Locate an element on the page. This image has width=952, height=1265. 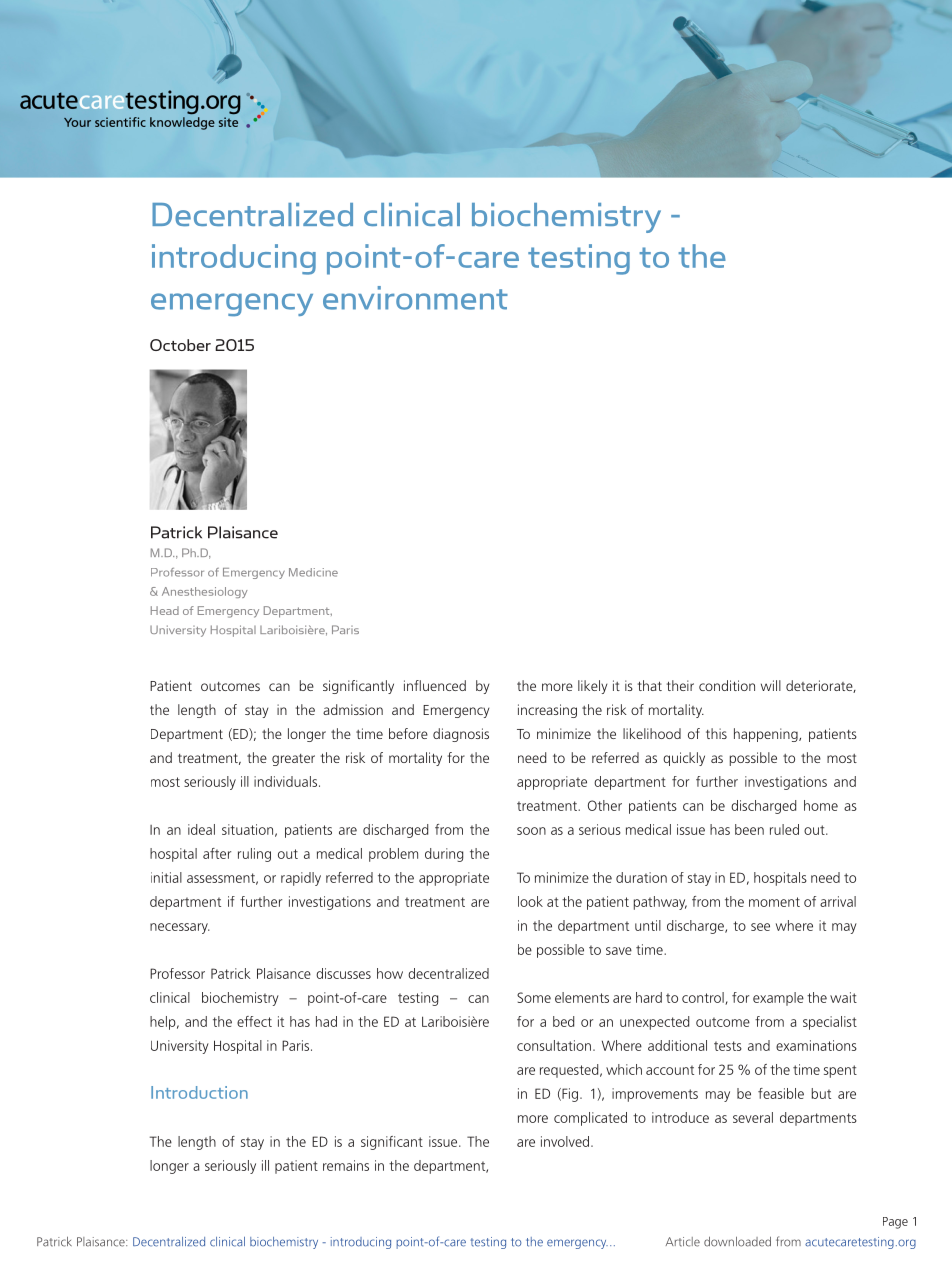
diagnosis is located at coordinates (461, 735).
